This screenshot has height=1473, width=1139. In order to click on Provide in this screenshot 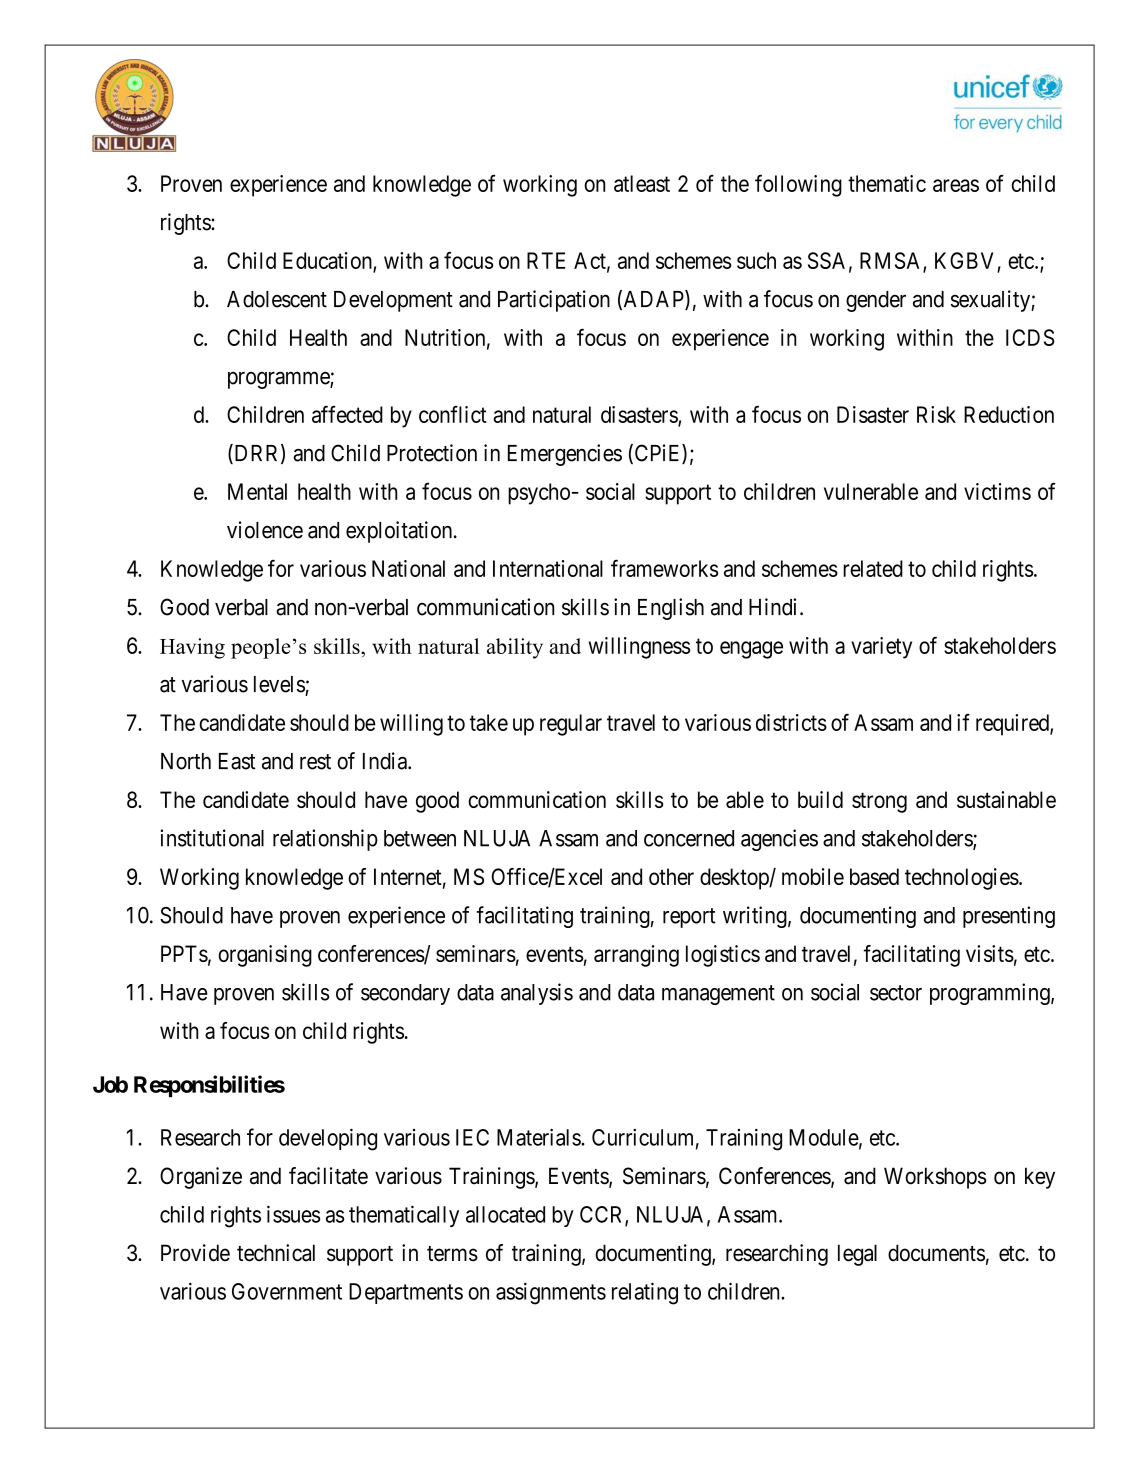, I will do `click(195, 1253)`.
